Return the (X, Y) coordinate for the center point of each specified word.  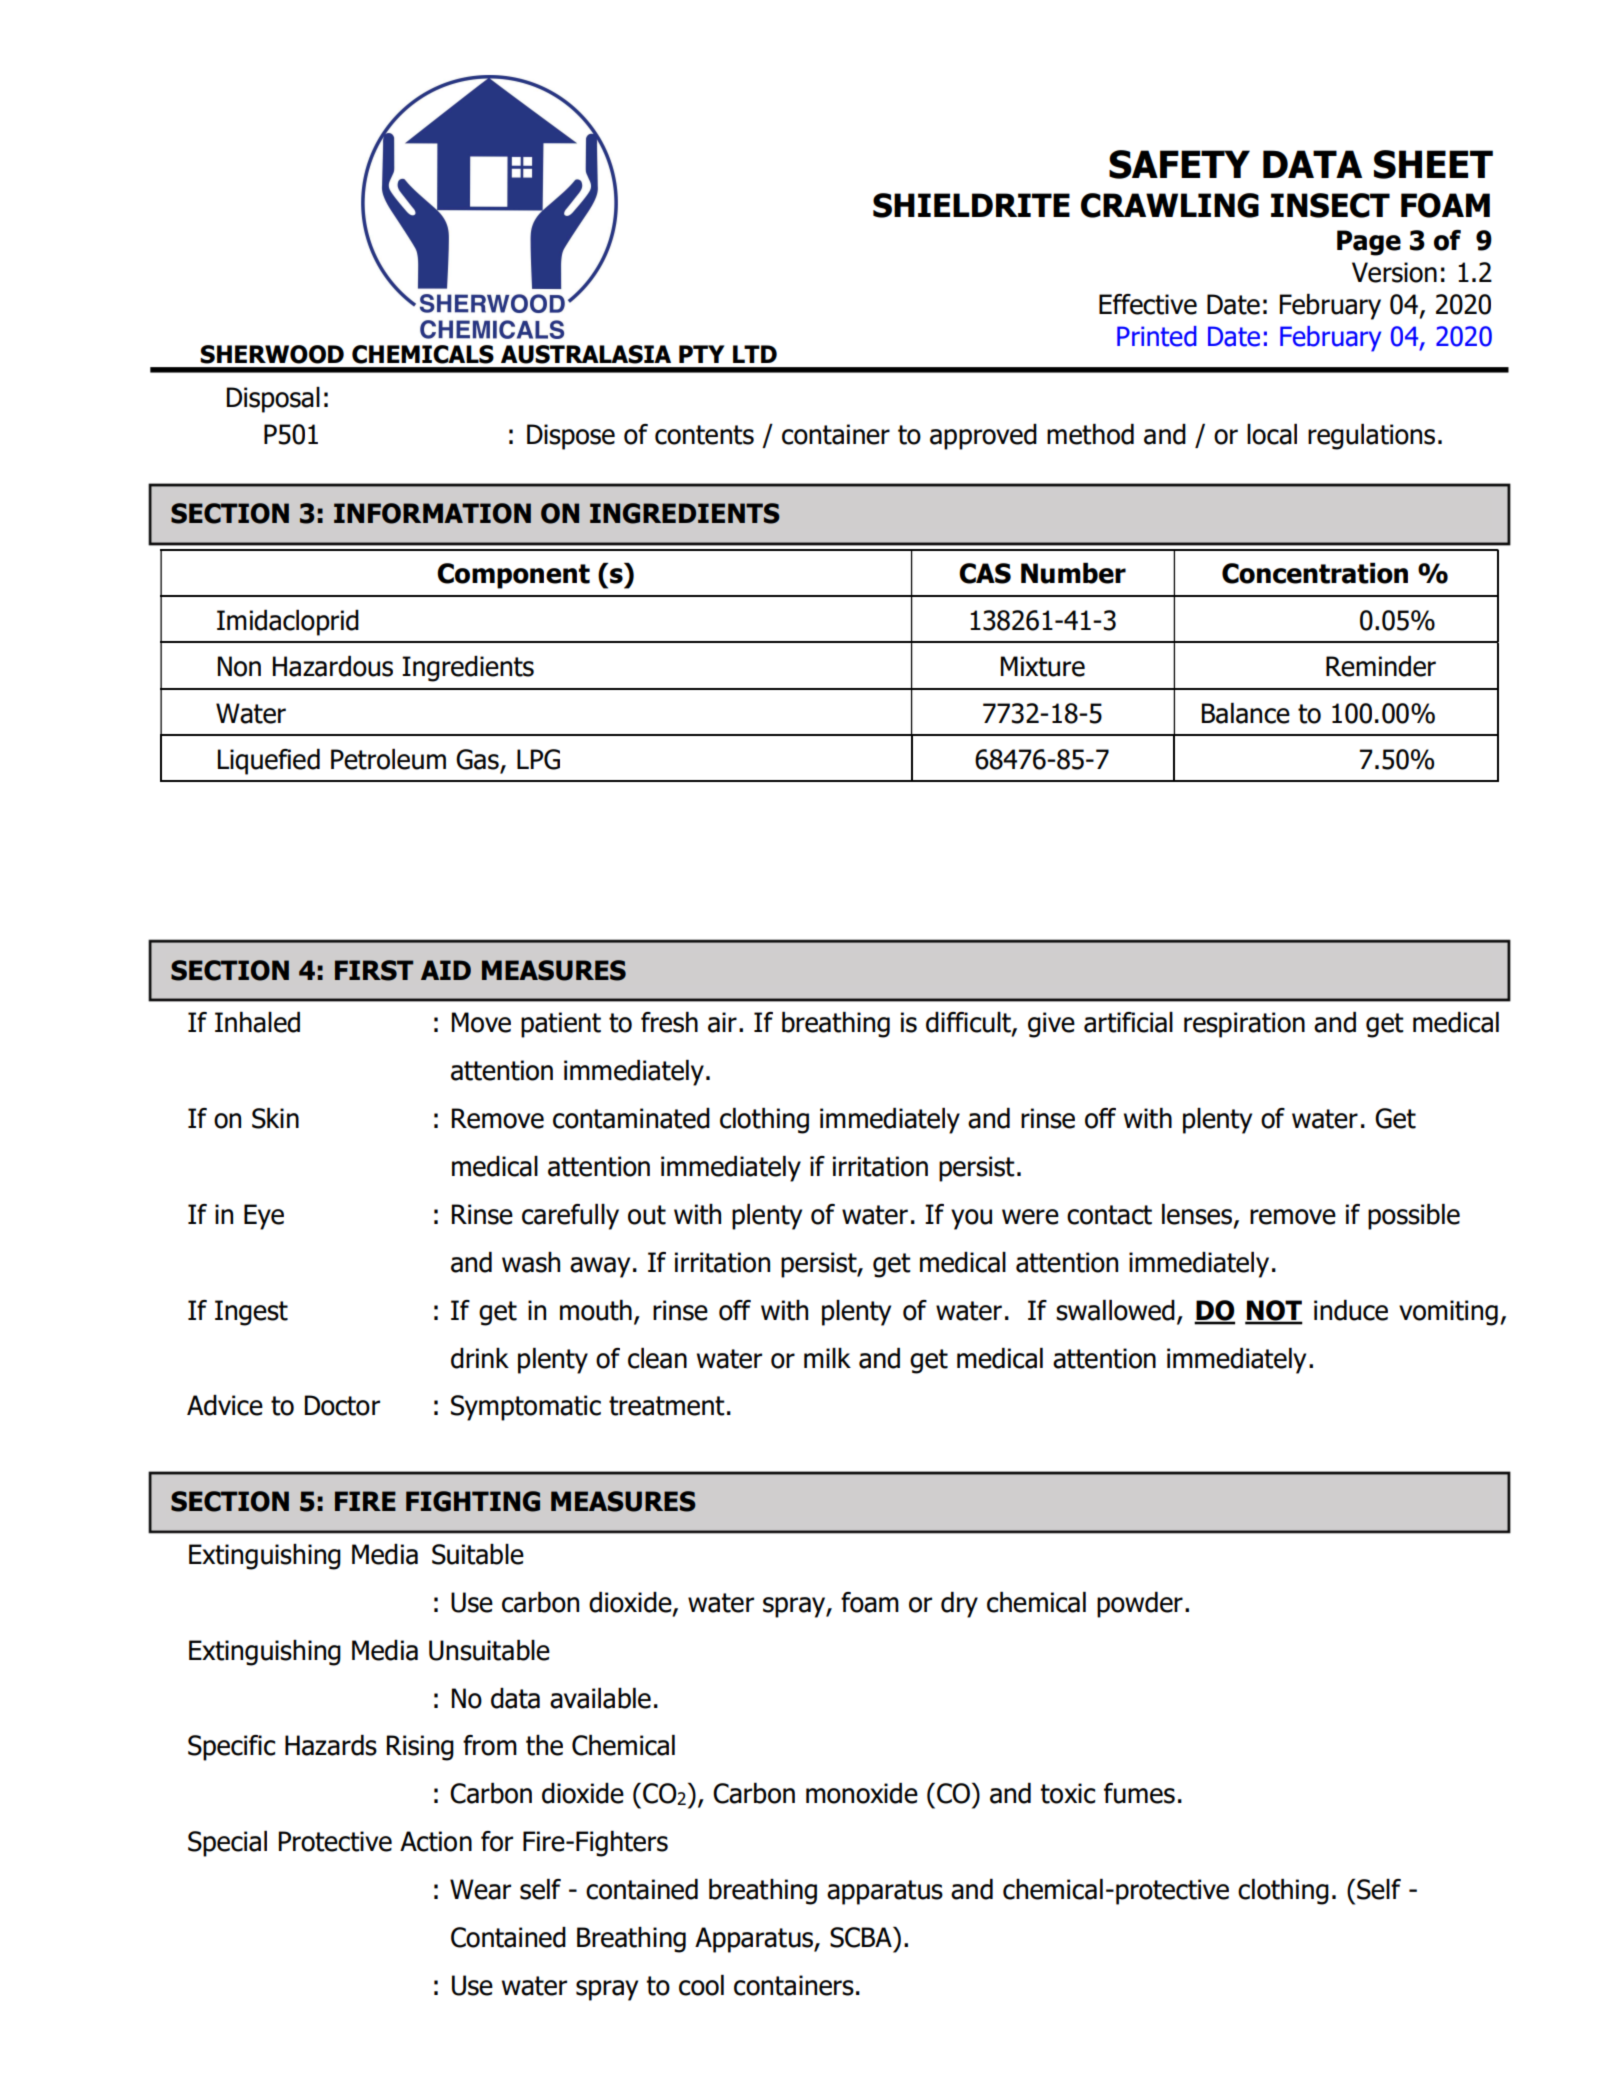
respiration (1244, 1025)
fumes (1139, 1793)
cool (701, 1985)
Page (1369, 243)
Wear (480, 1889)
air (722, 1022)
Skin (275, 1118)
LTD (755, 354)
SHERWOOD (272, 354)
